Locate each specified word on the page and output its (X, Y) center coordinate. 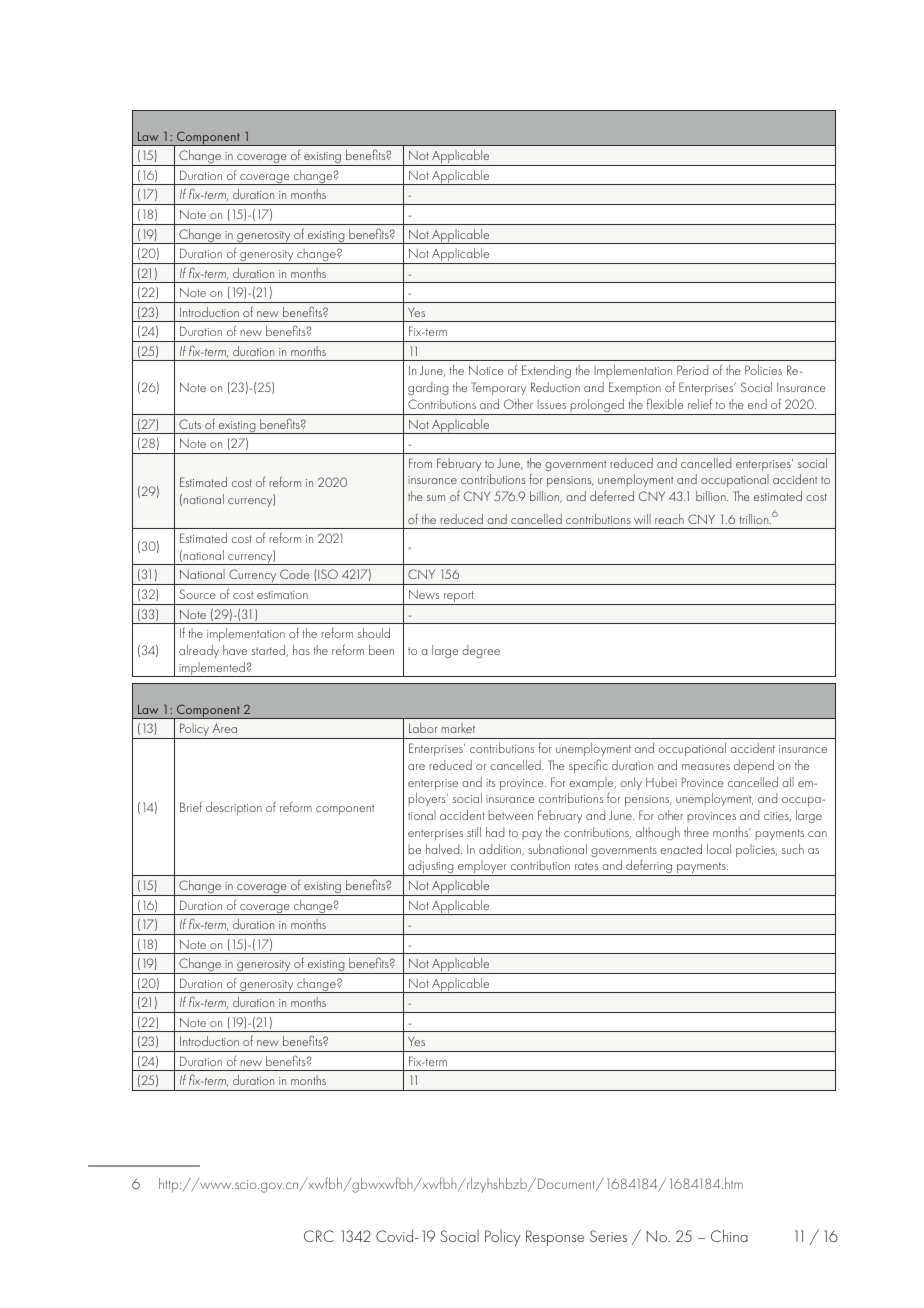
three (696, 832)
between (510, 815)
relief (700, 403)
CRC (319, 1236)
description (234, 808)
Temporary (498, 388)
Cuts (190, 424)
